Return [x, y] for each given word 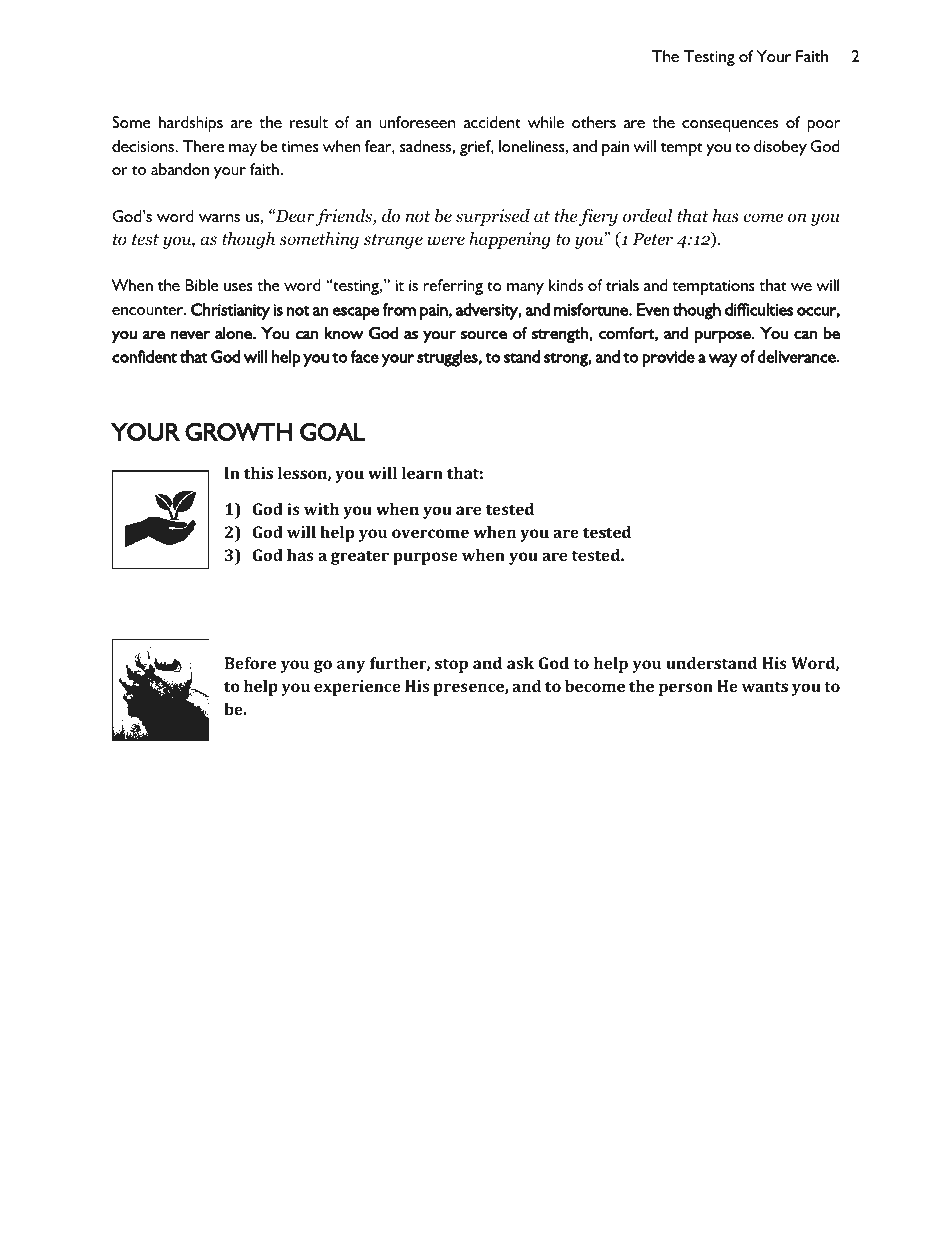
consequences [730, 126]
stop [451, 665]
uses [238, 287]
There [204, 146]
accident [492, 122]
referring [453, 287]
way [723, 360]
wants [765, 686]
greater [360, 557]
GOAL [333, 432]
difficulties [759, 309]
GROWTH [238, 432]
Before [250, 663]
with [321, 509]
